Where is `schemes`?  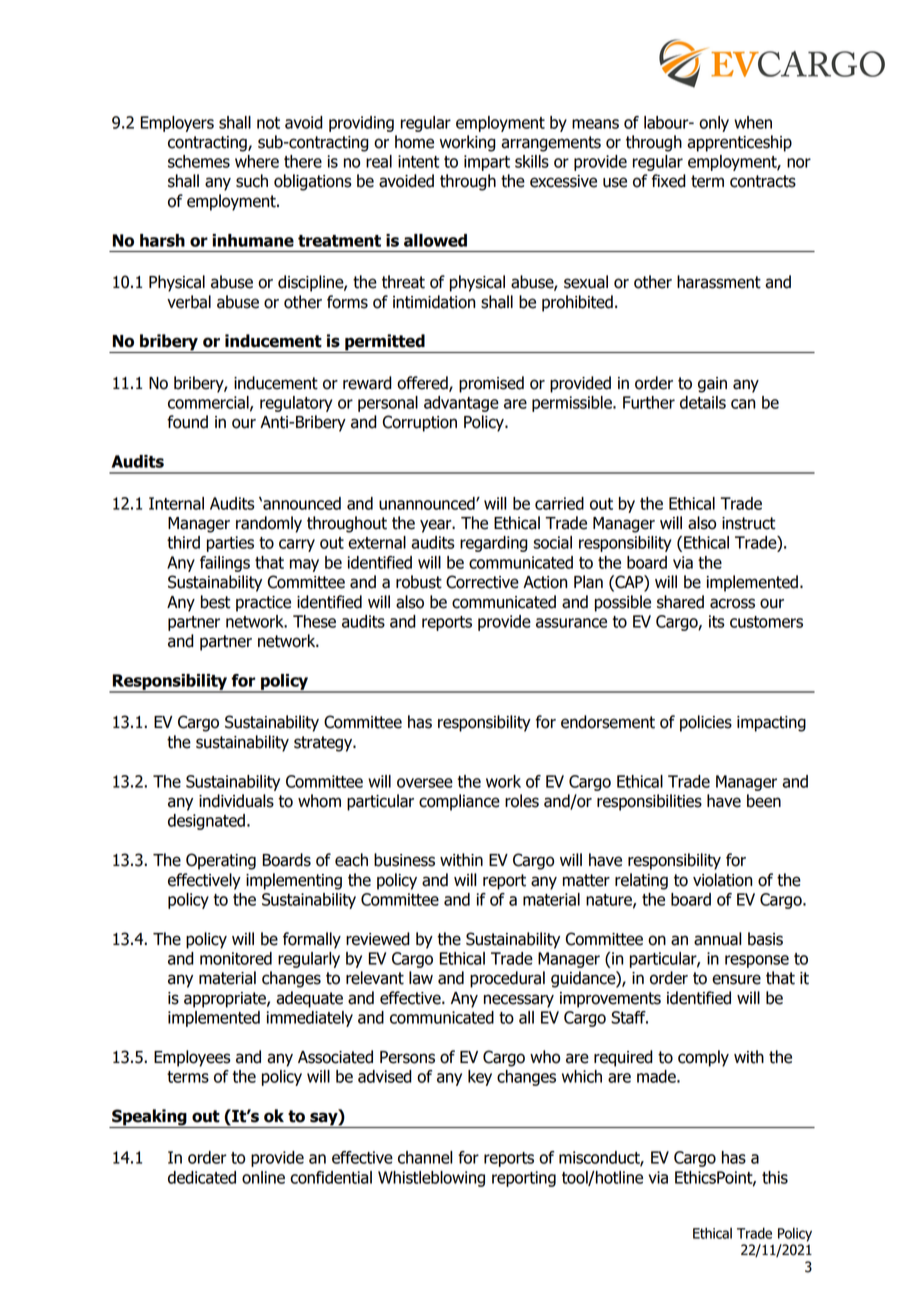
schemes is located at coordinates (199, 161).
